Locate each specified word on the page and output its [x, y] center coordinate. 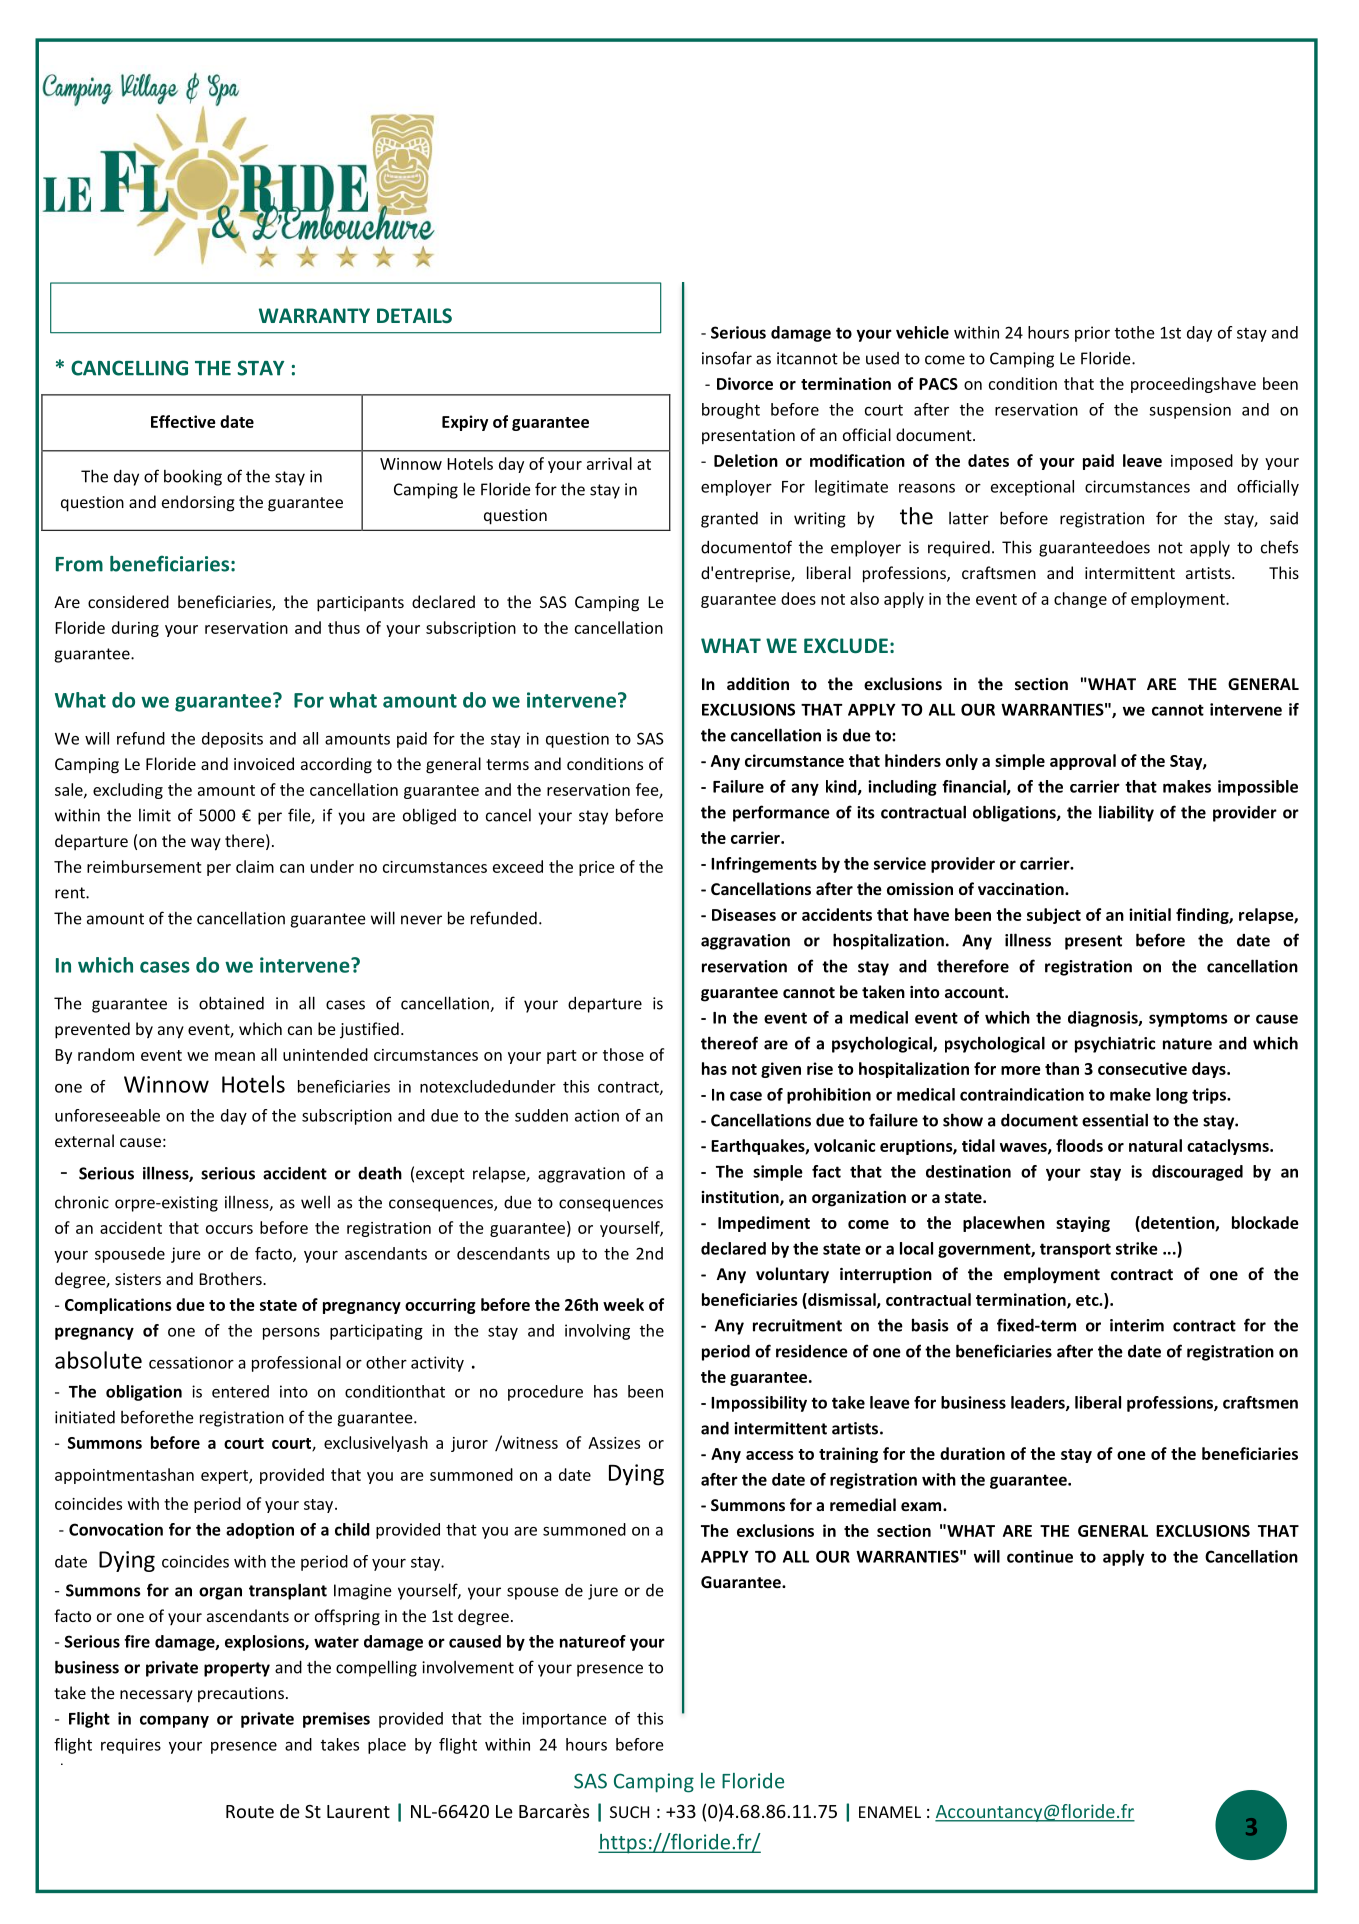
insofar [727, 358]
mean [235, 1056]
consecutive [1142, 1068]
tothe [1135, 332]
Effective [183, 421]
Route [250, 1811]
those [623, 1054]
